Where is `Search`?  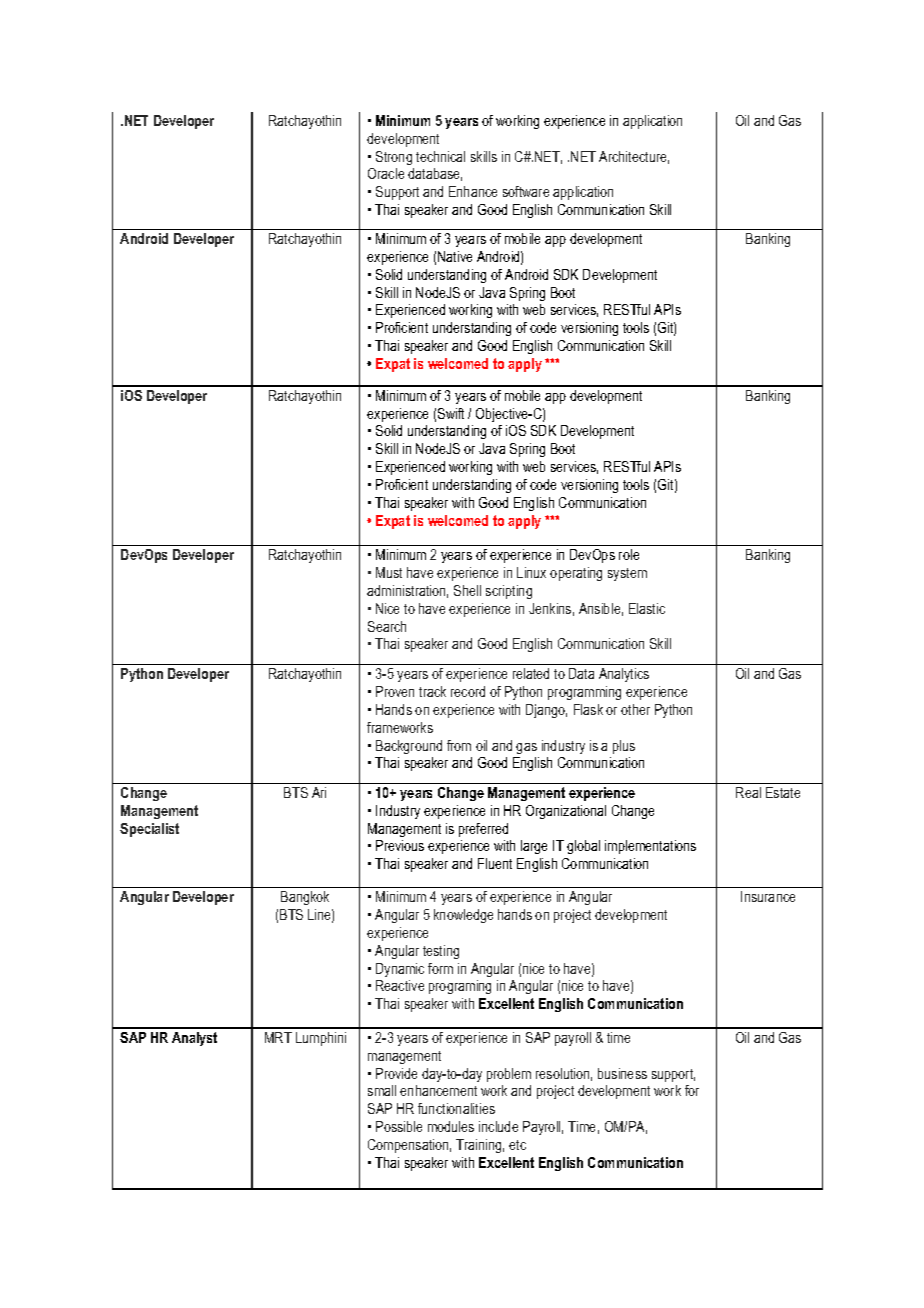 Search is located at coordinates (387, 626).
